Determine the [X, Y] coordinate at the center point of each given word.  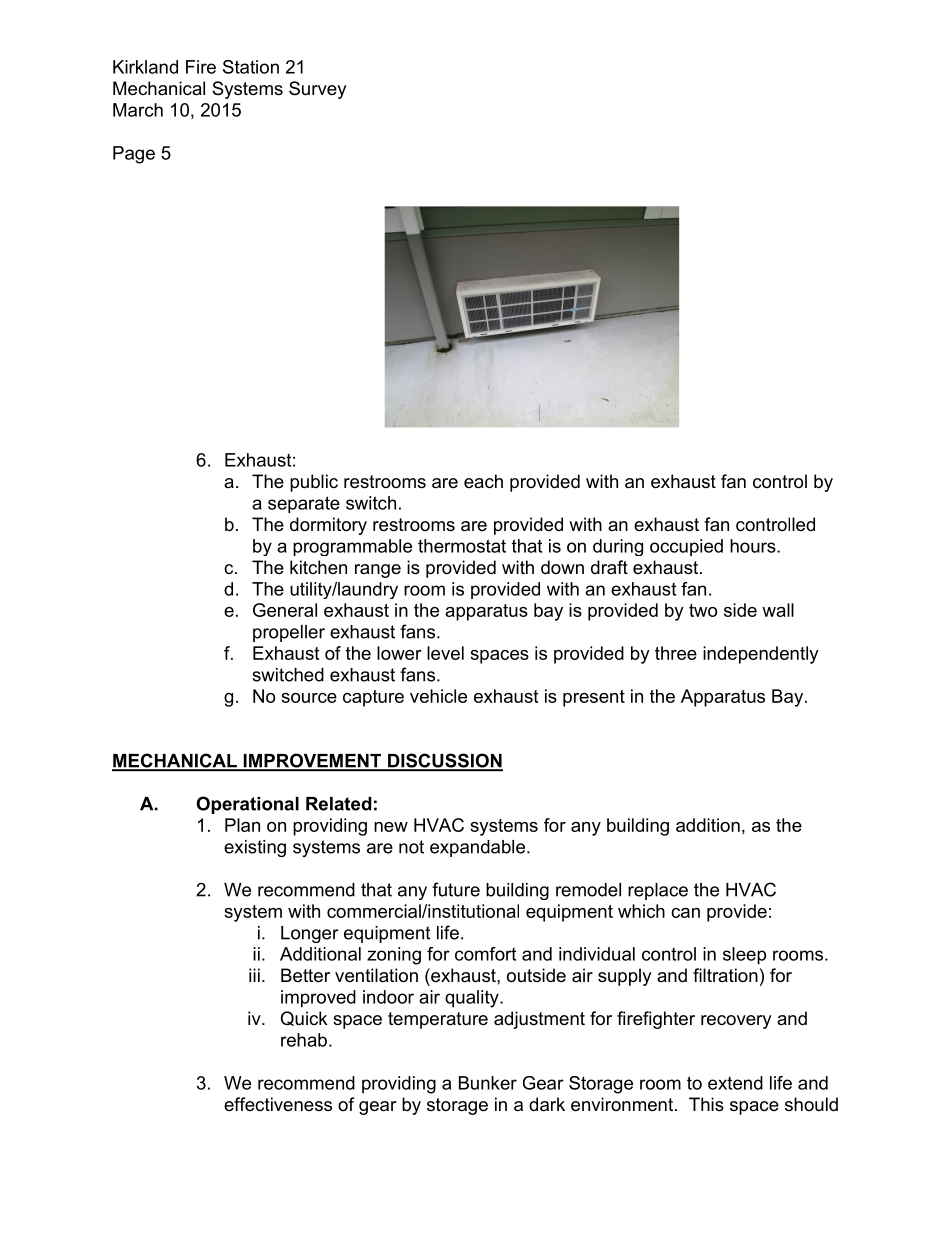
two [703, 610]
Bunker [488, 1083]
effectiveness [278, 1104]
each [483, 481]
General [285, 610]
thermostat [462, 546]
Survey [318, 90]
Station [251, 67]
